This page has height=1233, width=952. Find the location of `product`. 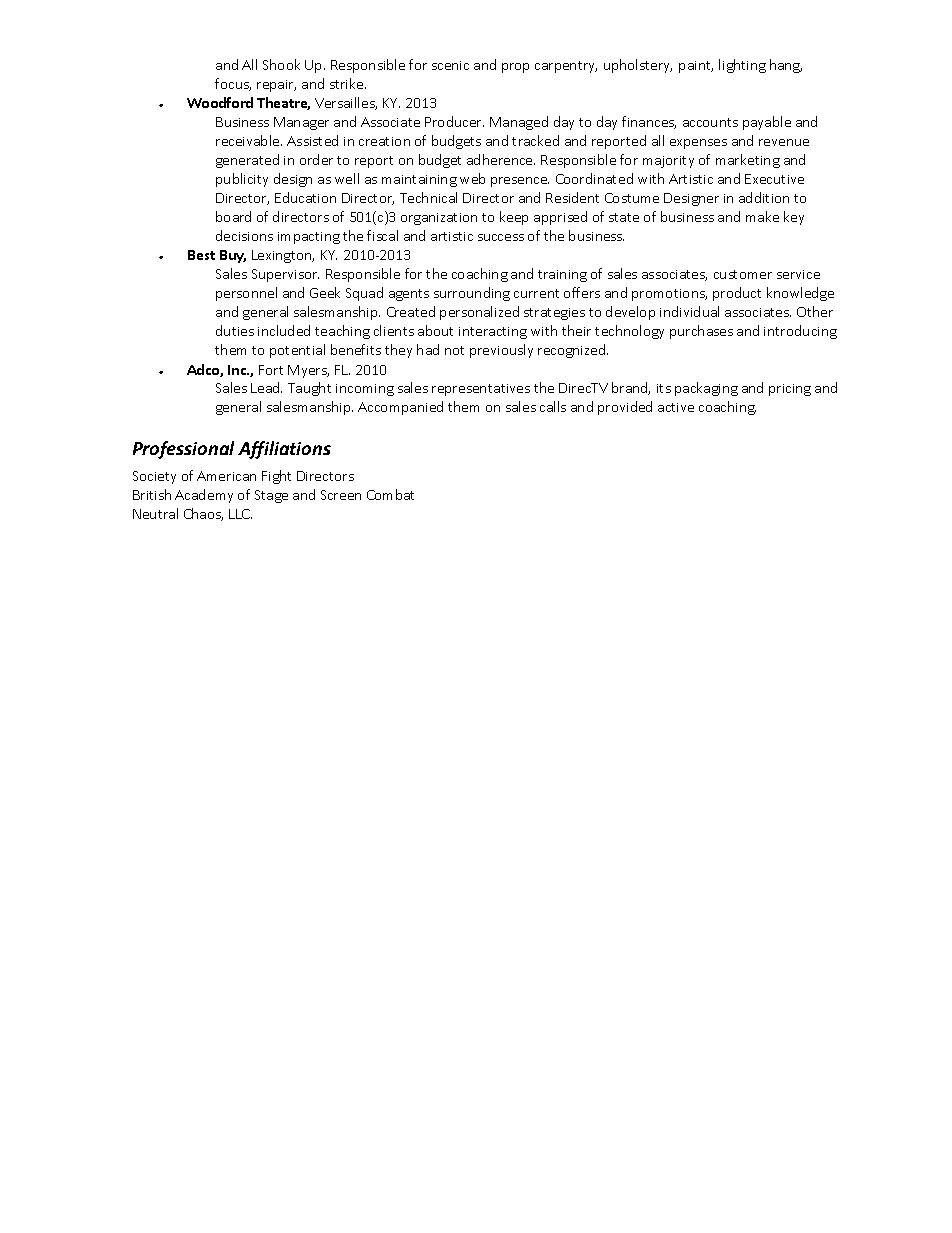

product is located at coordinates (737, 294).
